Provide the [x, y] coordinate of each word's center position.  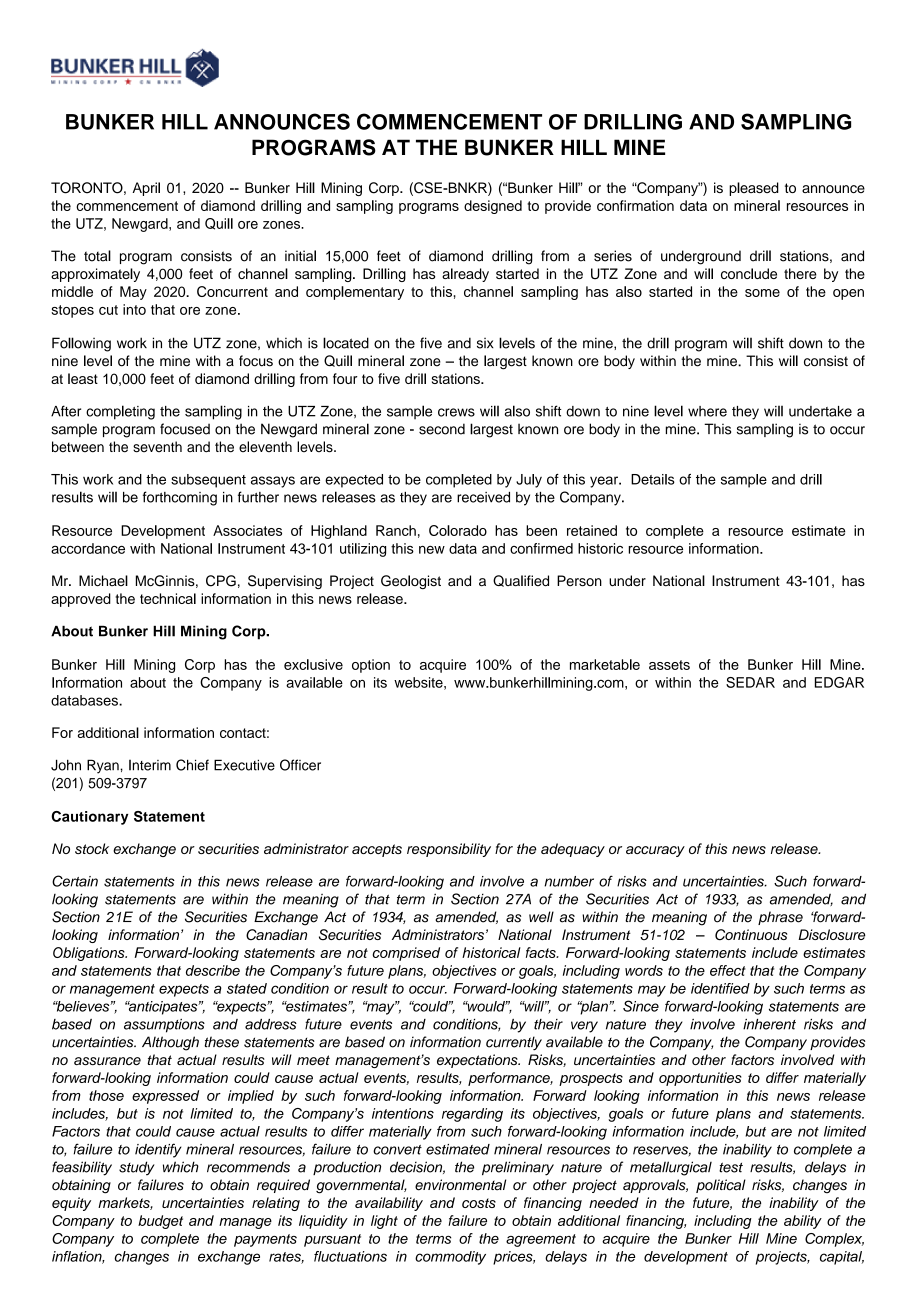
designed [493, 207]
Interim [150, 765]
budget [160, 1222]
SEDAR [750, 682]
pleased [754, 189]
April [146, 189]
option [371, 666]
